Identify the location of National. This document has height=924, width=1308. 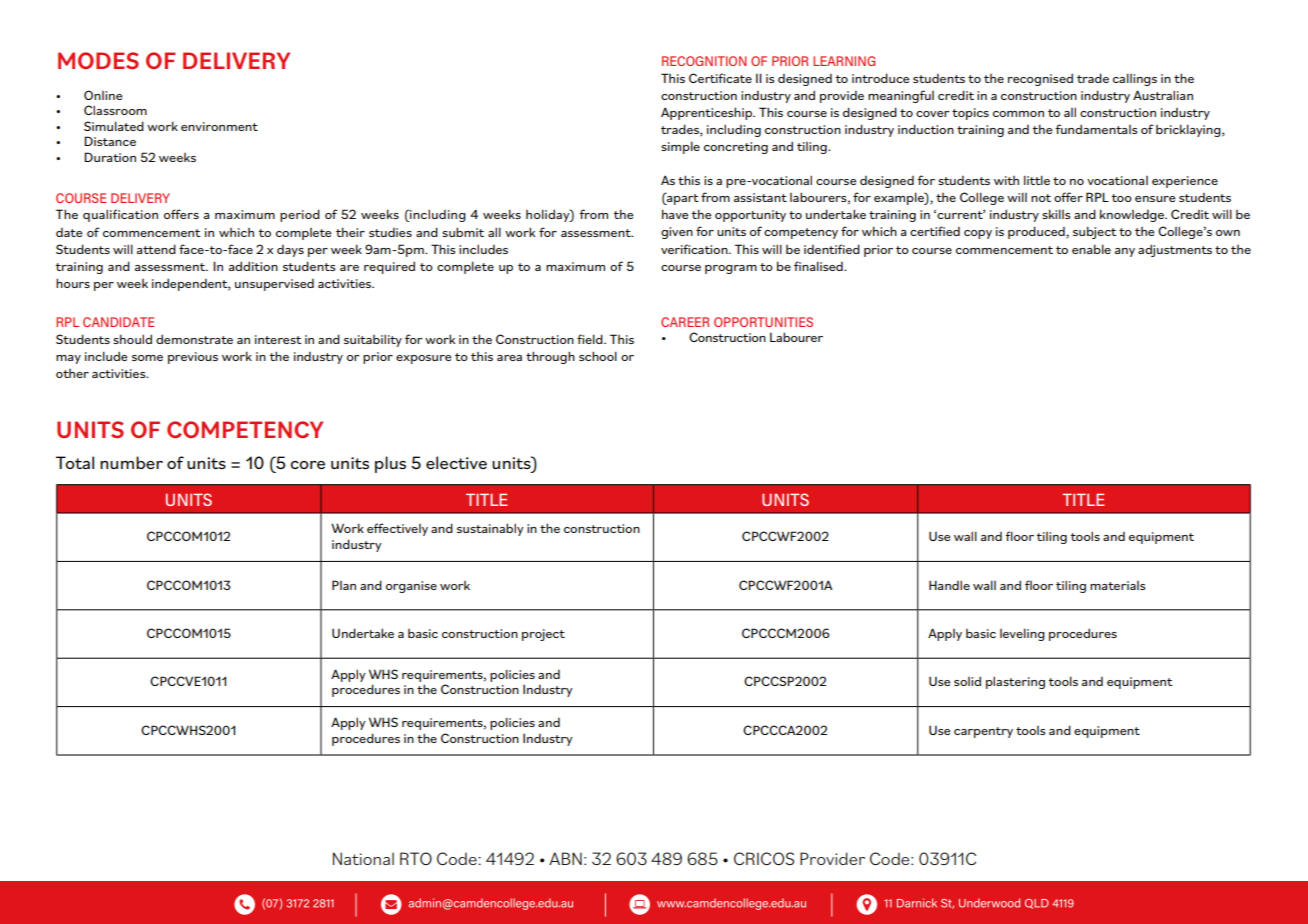
(363, 858).
